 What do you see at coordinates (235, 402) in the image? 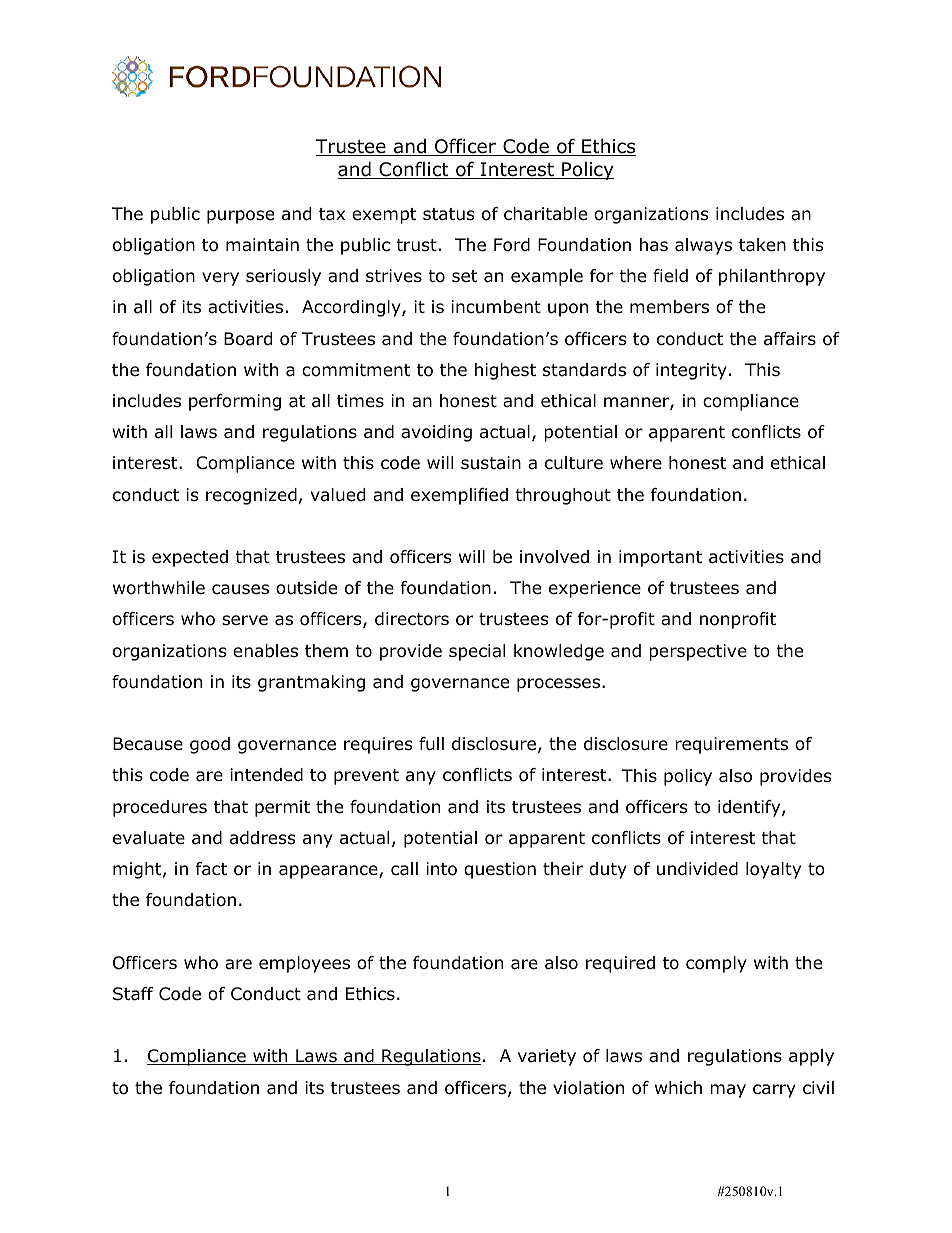
I see `performing` at bounding box center [235, 402].
